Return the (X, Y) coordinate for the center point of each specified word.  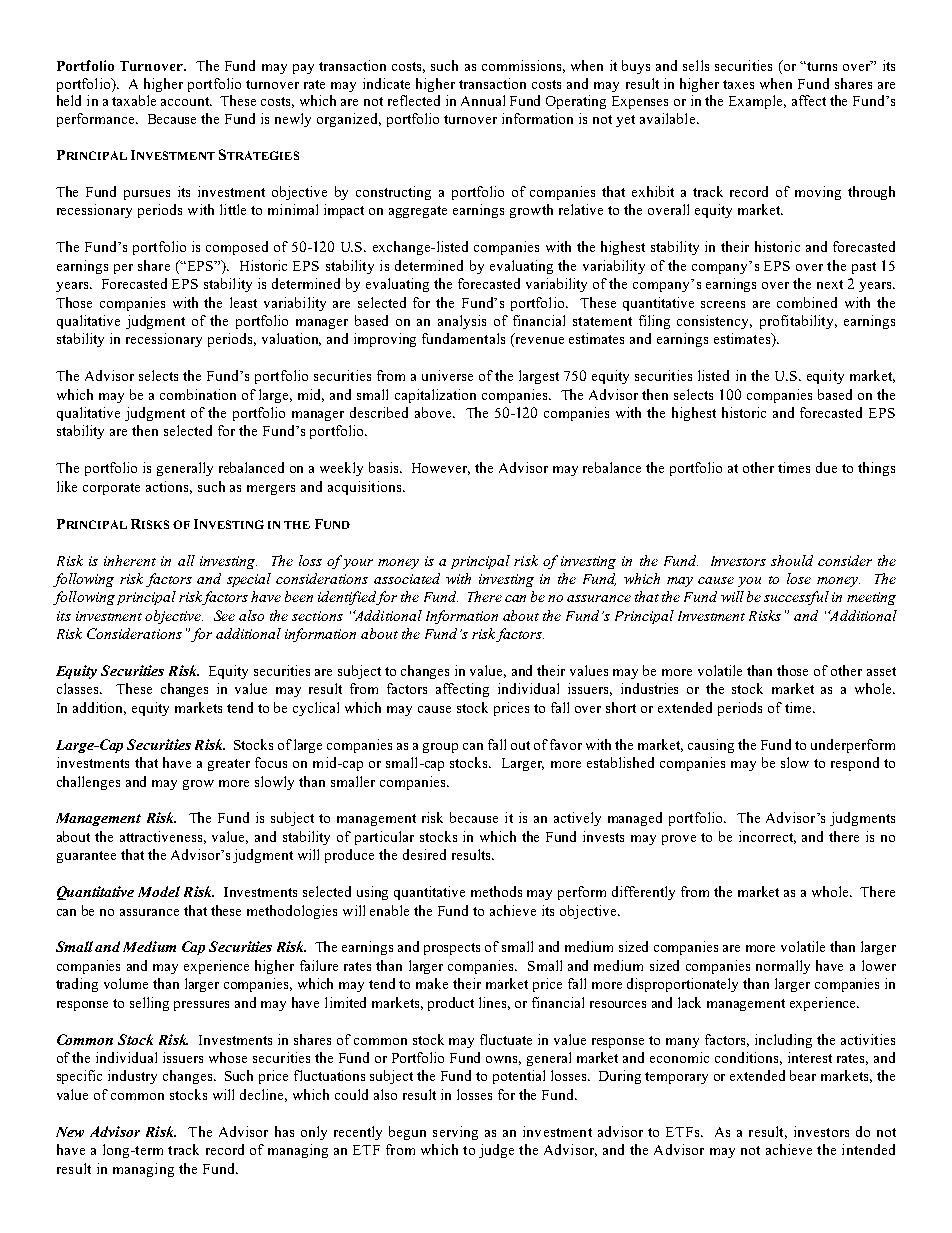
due (826, 467)
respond (855, 764)
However (441, 469)
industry (132, 1077)
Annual (483, 100)
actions (169, 487)
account (186, 101)
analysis (462, 322)
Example (757, 102)
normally (783, 967)
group (440, 748)
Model (159, 891)
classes (79, 688)
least (243, 302)
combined (807, 302)
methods (496, 891)
